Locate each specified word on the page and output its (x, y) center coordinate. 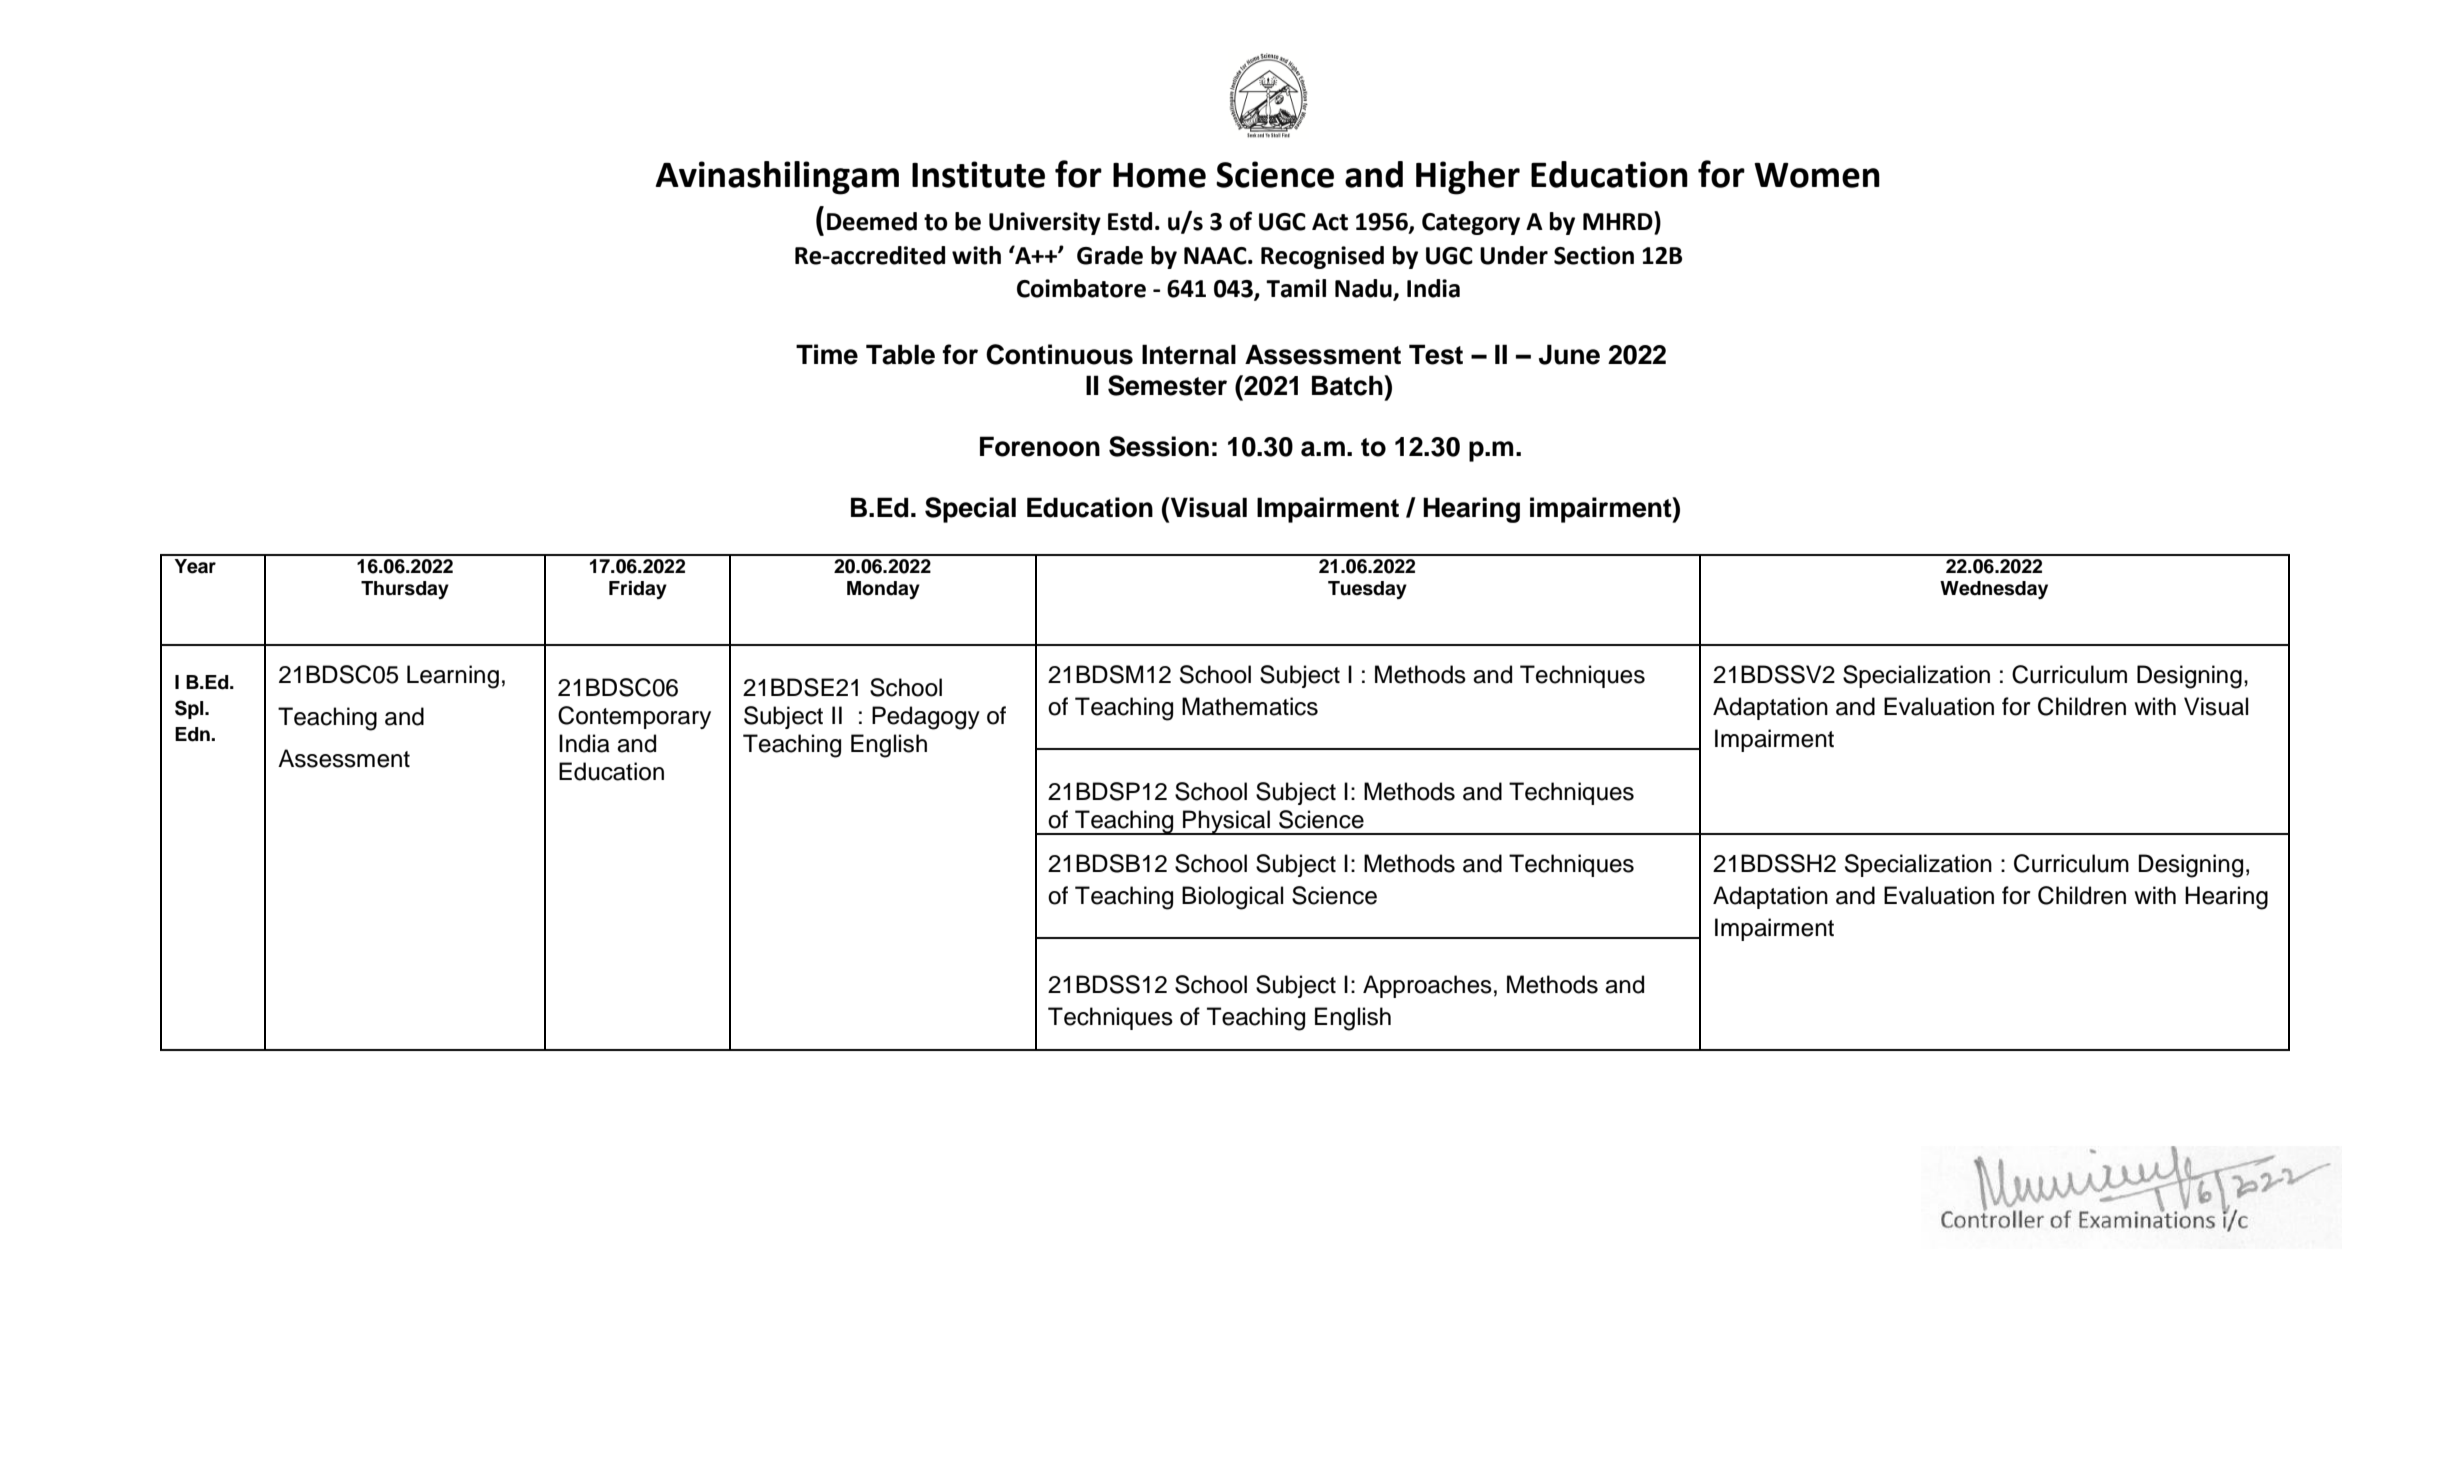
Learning (453, 677)
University (1045, 223)
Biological (1232, 898)
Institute (978, 174)
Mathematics (1250, 706)
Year (195, 566)
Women (1817, 175)
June (1569, 354)
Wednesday (1994, 590)
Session (1159, 446)
